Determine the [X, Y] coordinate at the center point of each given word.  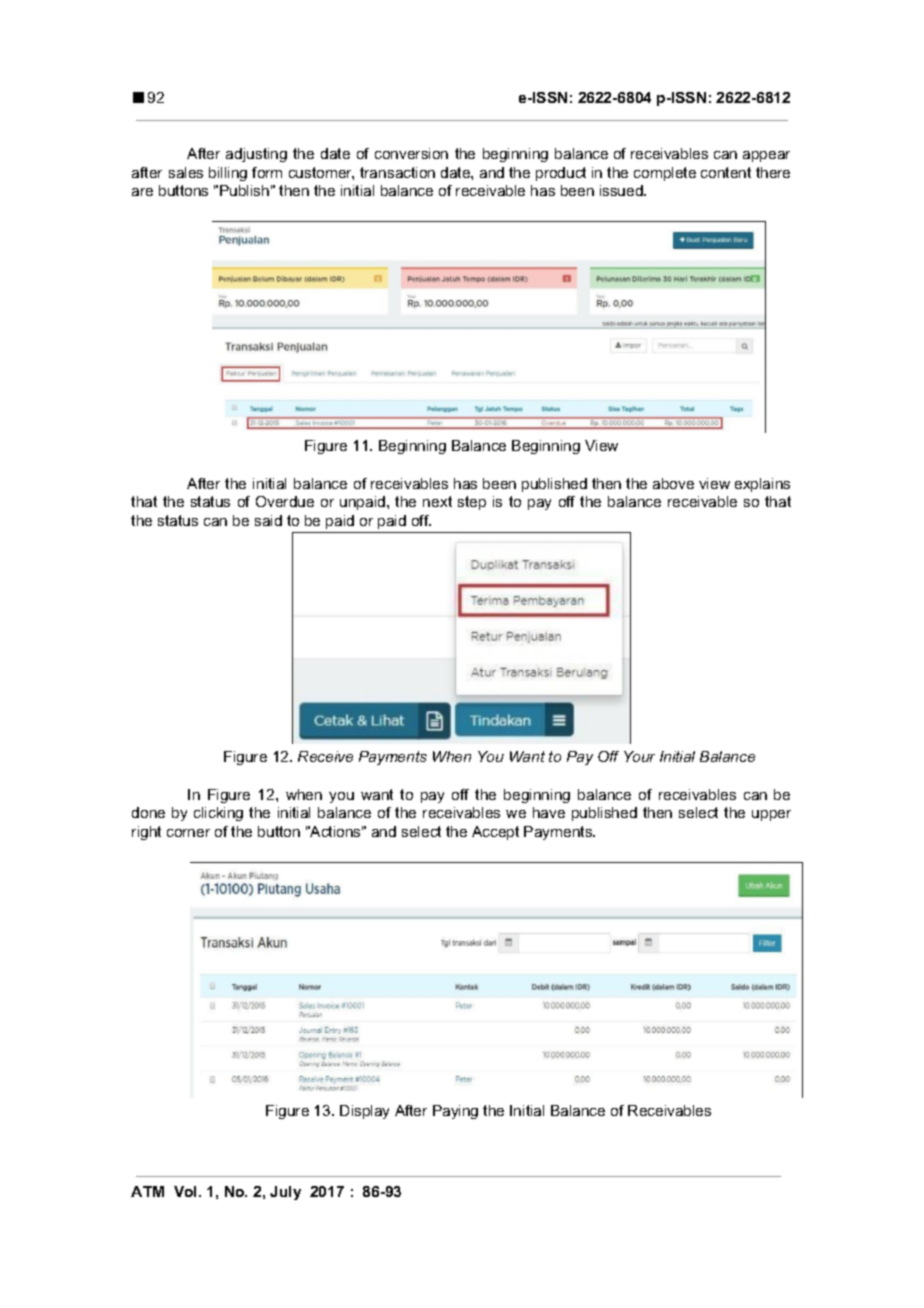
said [268, 520]
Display [364, 1112]
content [726, 172]
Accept [495, 833]
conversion [411, 153]
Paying [455, 1112]
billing [228, 174]
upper [771, 815]
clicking [218, 814]
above [673, 483]
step [472, 503]
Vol [187, 1191]
